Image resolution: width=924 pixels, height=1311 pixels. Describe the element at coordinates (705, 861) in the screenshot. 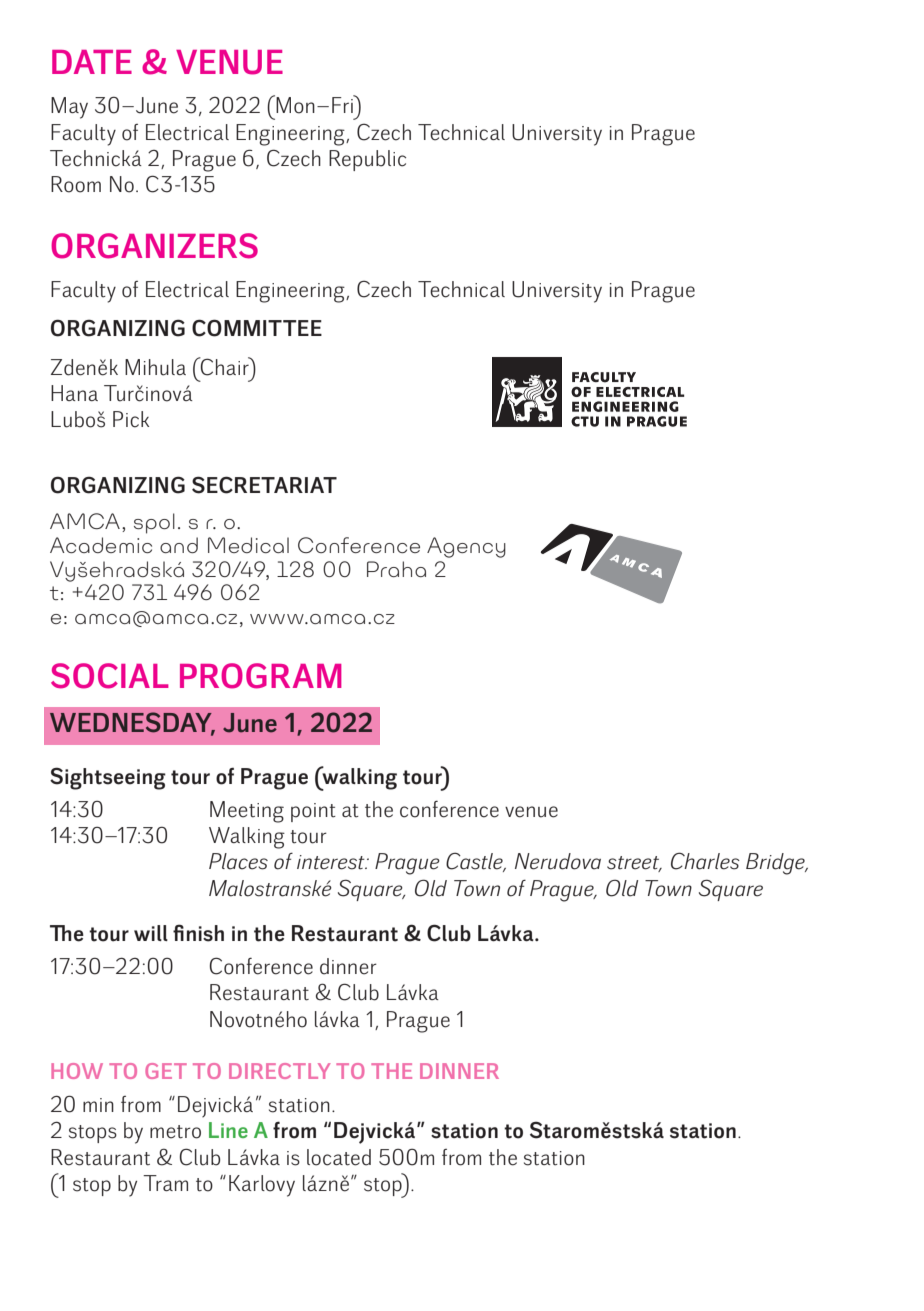

I see `Charles` at that location.
